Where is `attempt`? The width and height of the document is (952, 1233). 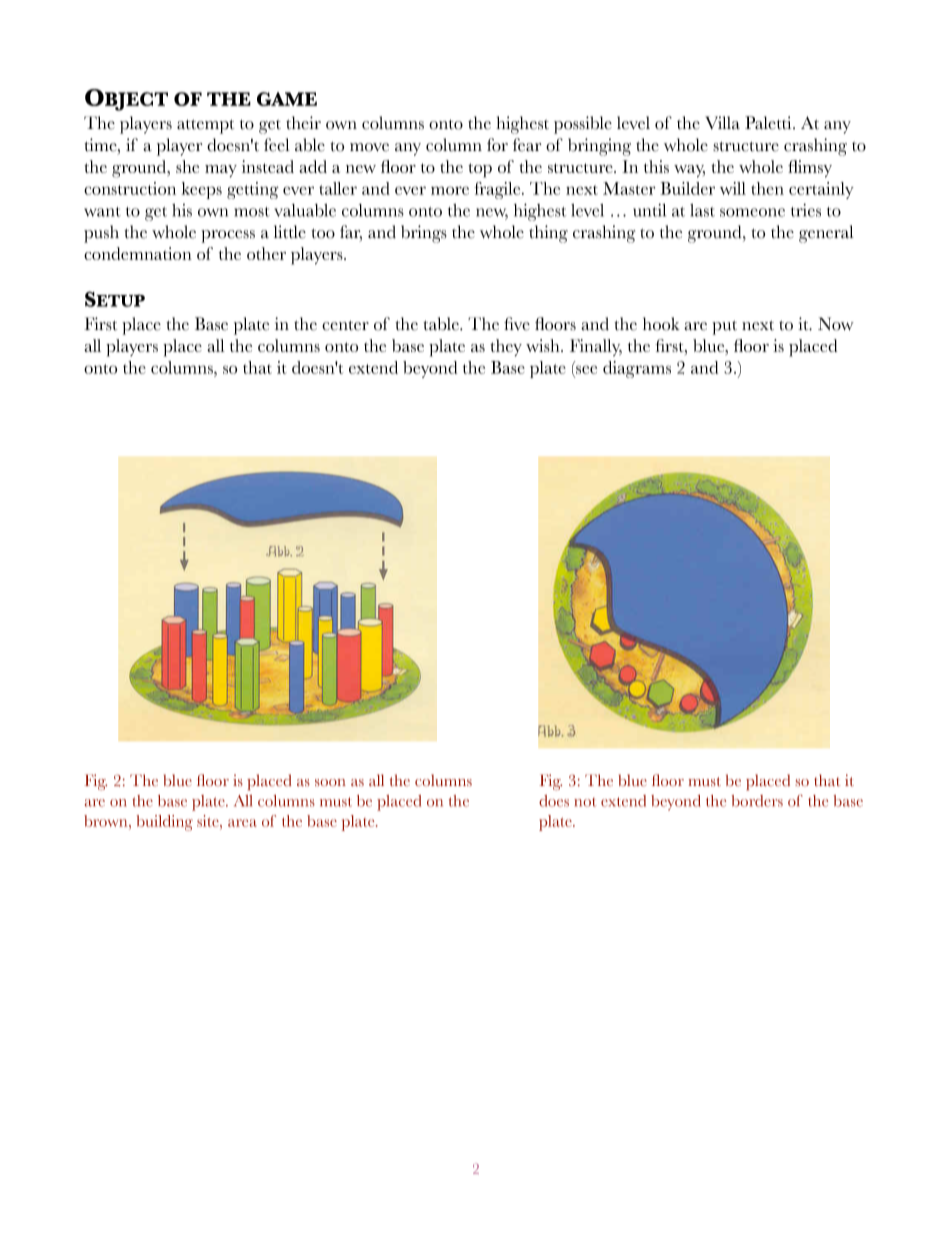 attempt is located at coordinates (205, 127).
